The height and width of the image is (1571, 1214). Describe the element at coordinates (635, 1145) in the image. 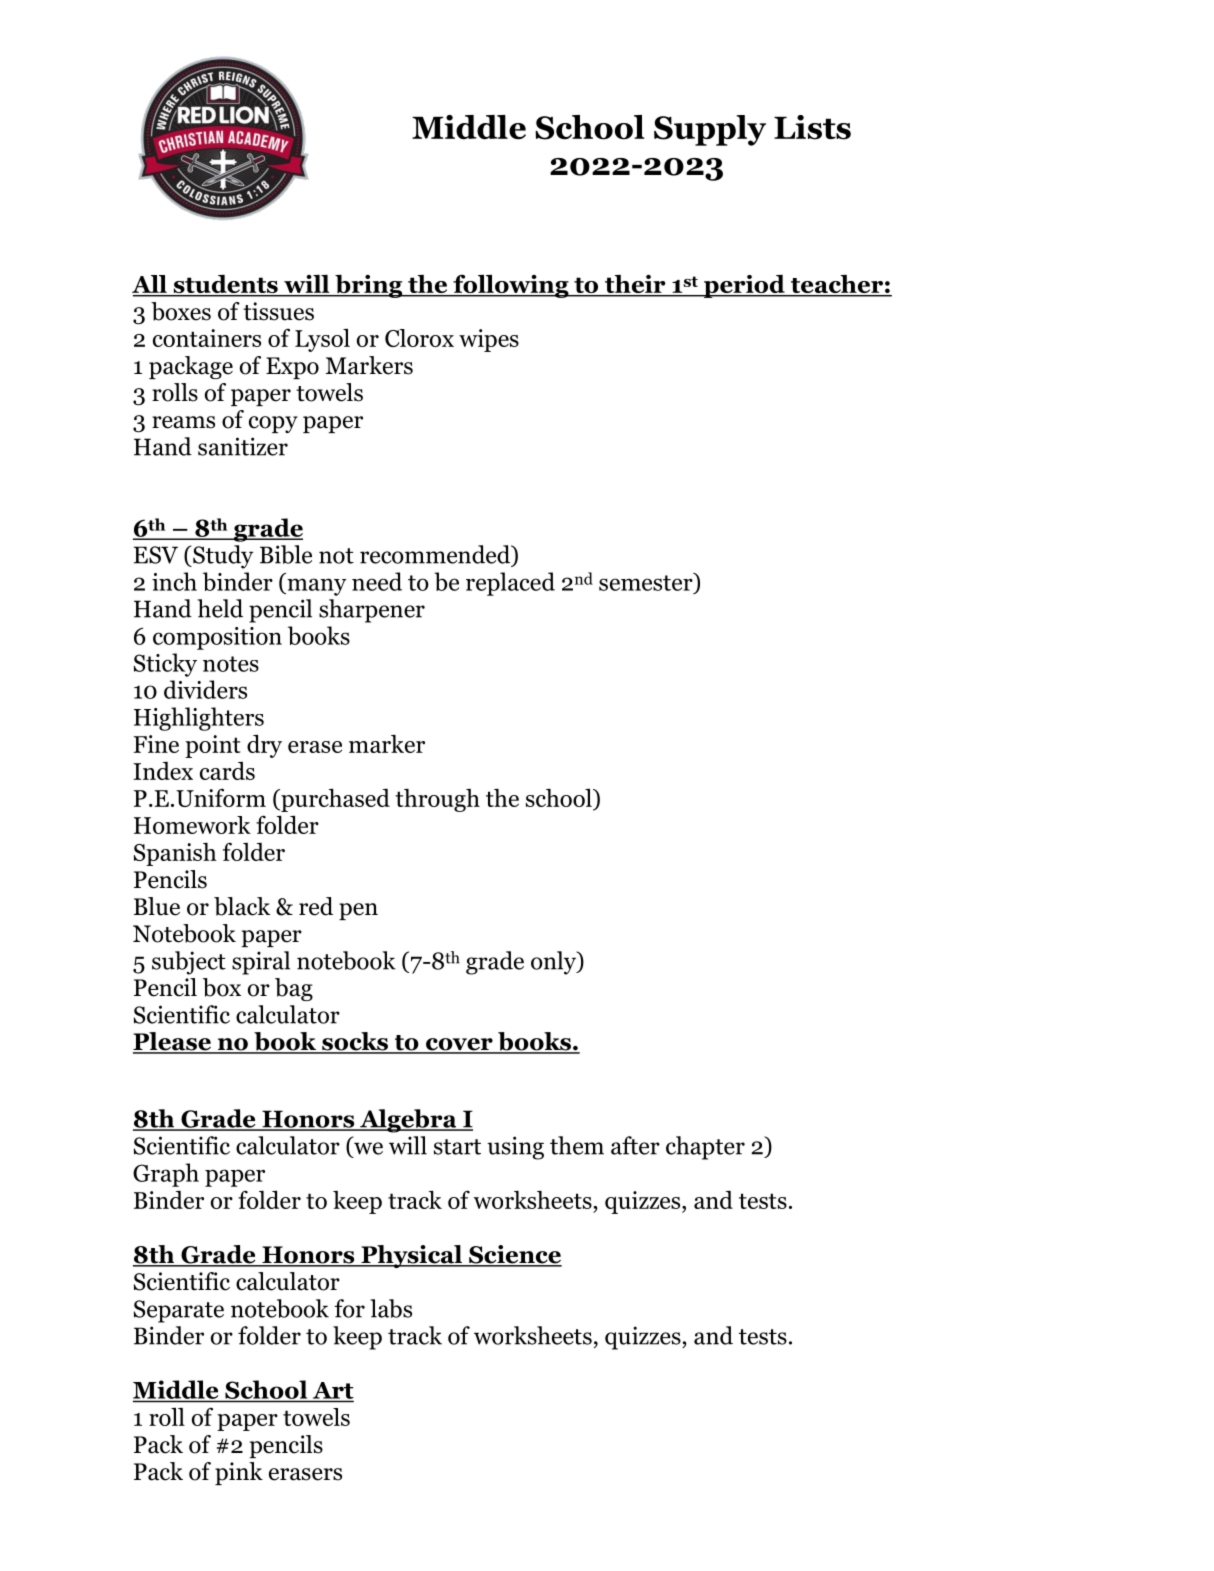

I see `after` at that location.
